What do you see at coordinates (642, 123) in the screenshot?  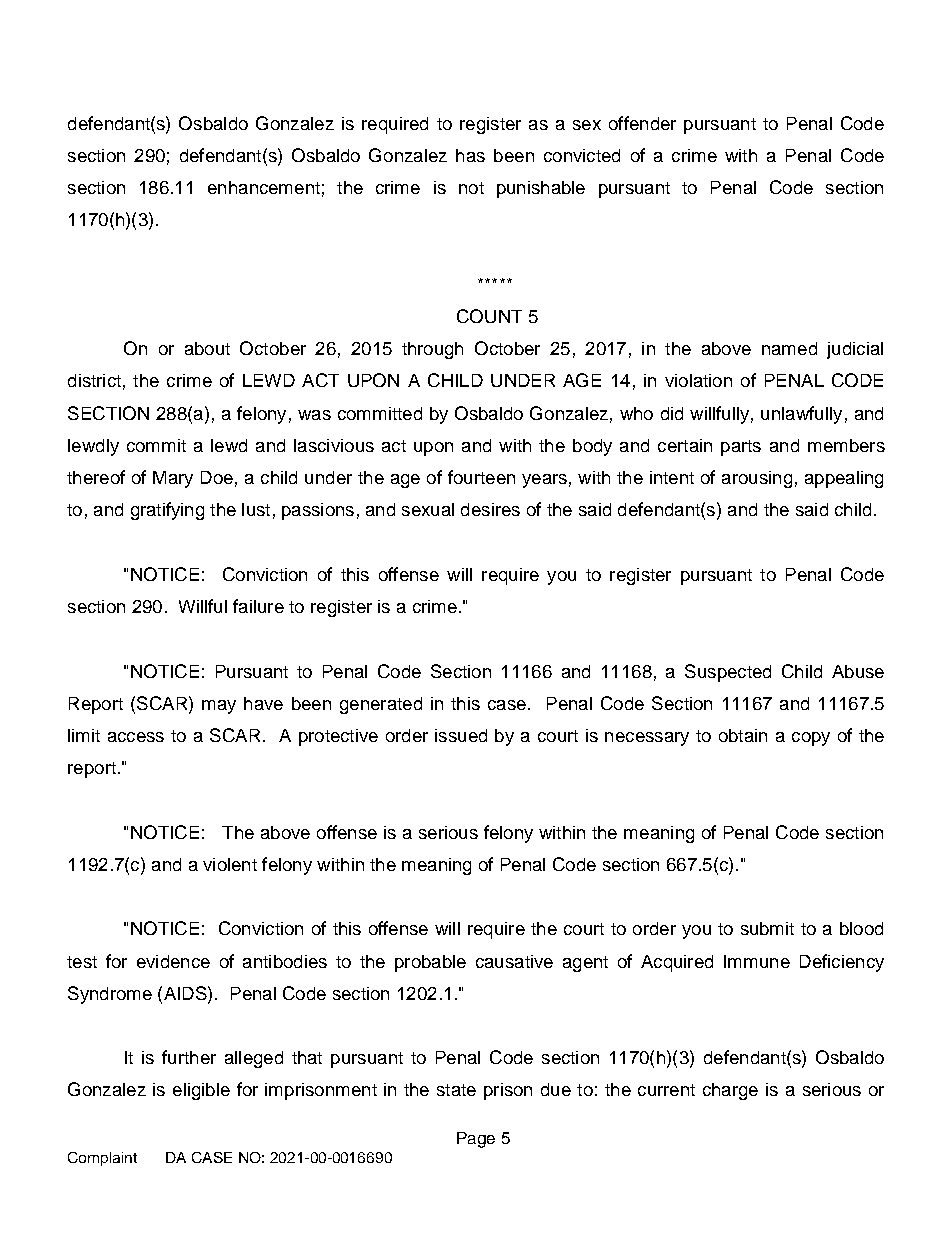 I see `offender` at bounding box center [642, 123].
